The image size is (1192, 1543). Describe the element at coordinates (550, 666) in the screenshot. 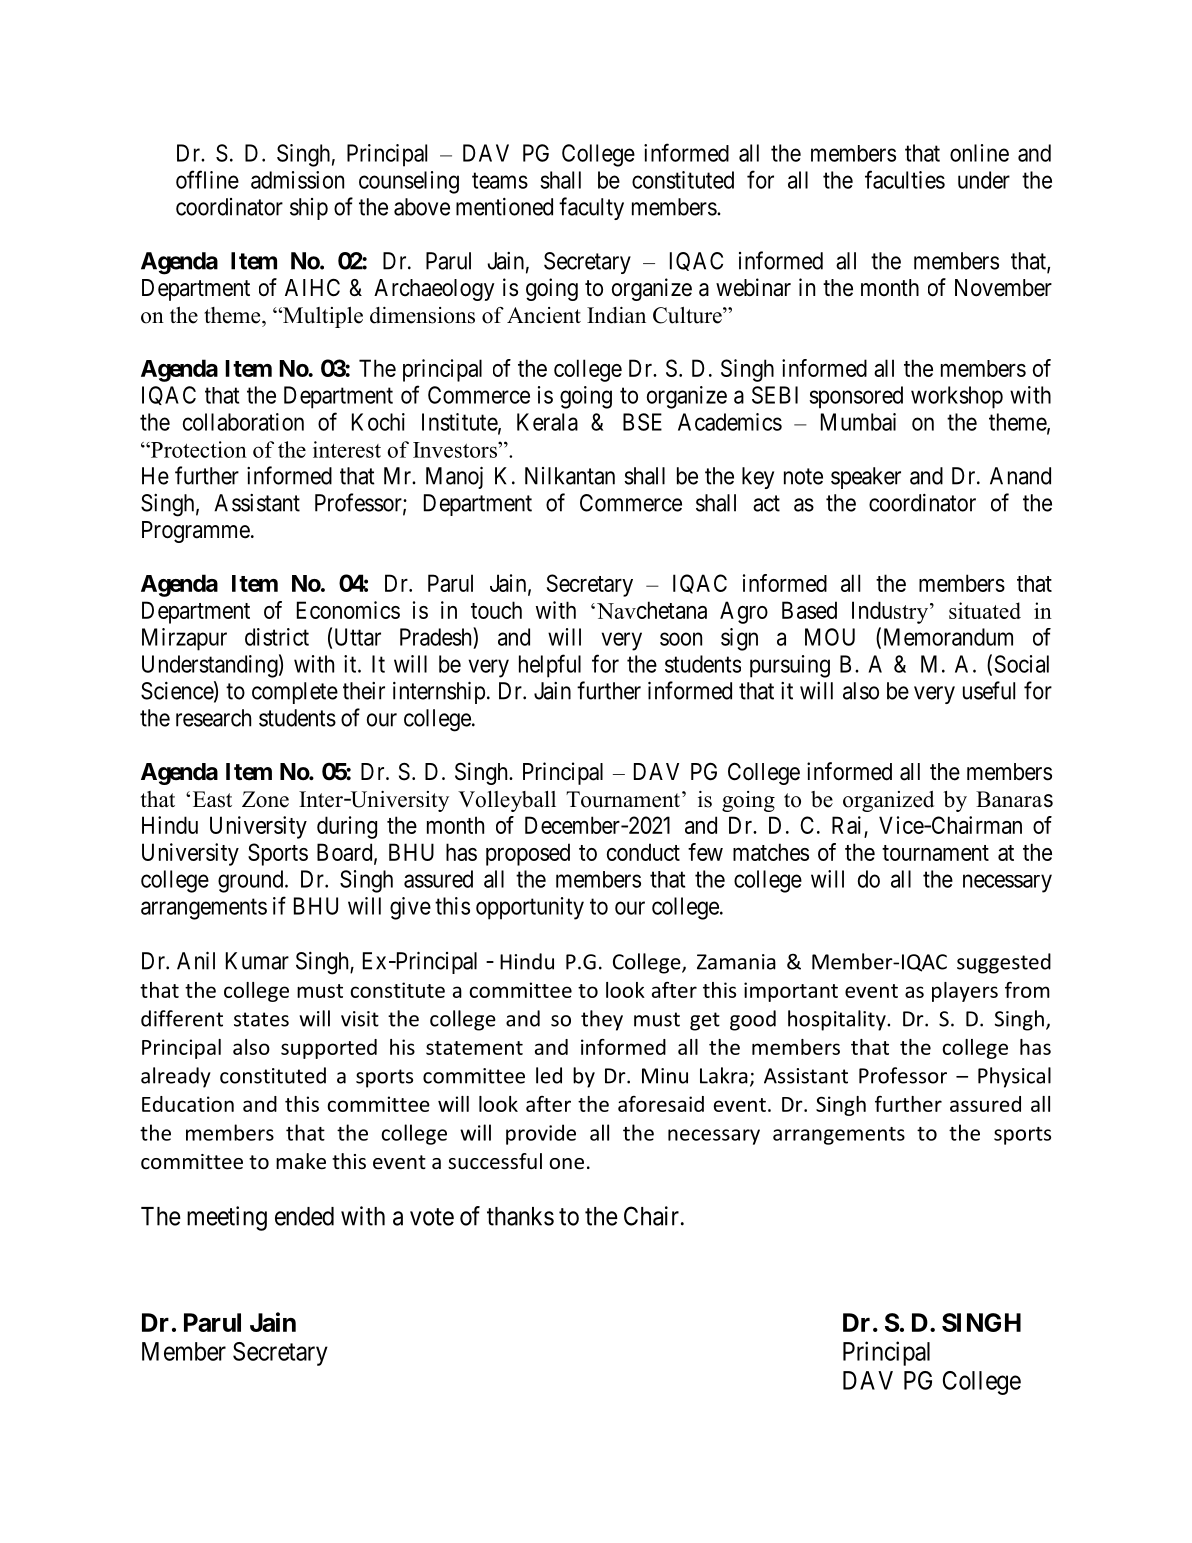

I see `helpful` at that location.
